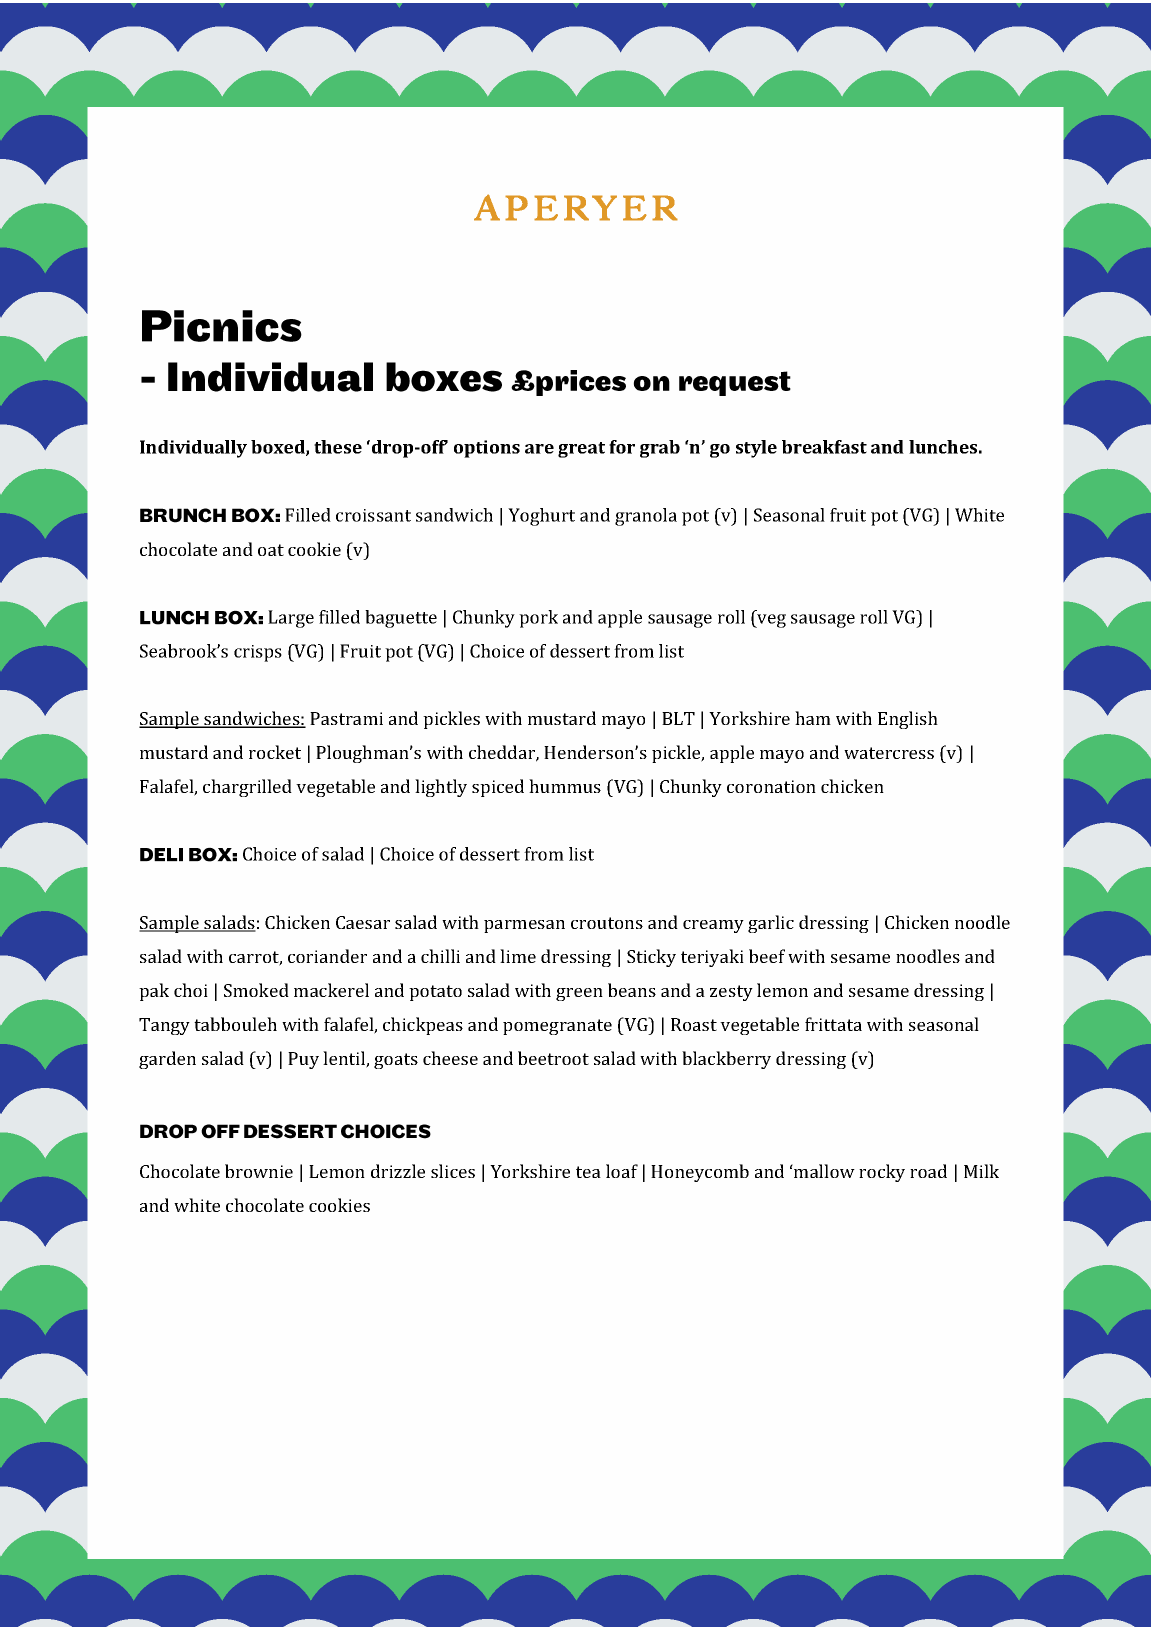 This page has height=1627, width=1151. What do you see at coordinates (259, 1171) in the page?
I see `brownie` at bounding box center [259, 1171].
